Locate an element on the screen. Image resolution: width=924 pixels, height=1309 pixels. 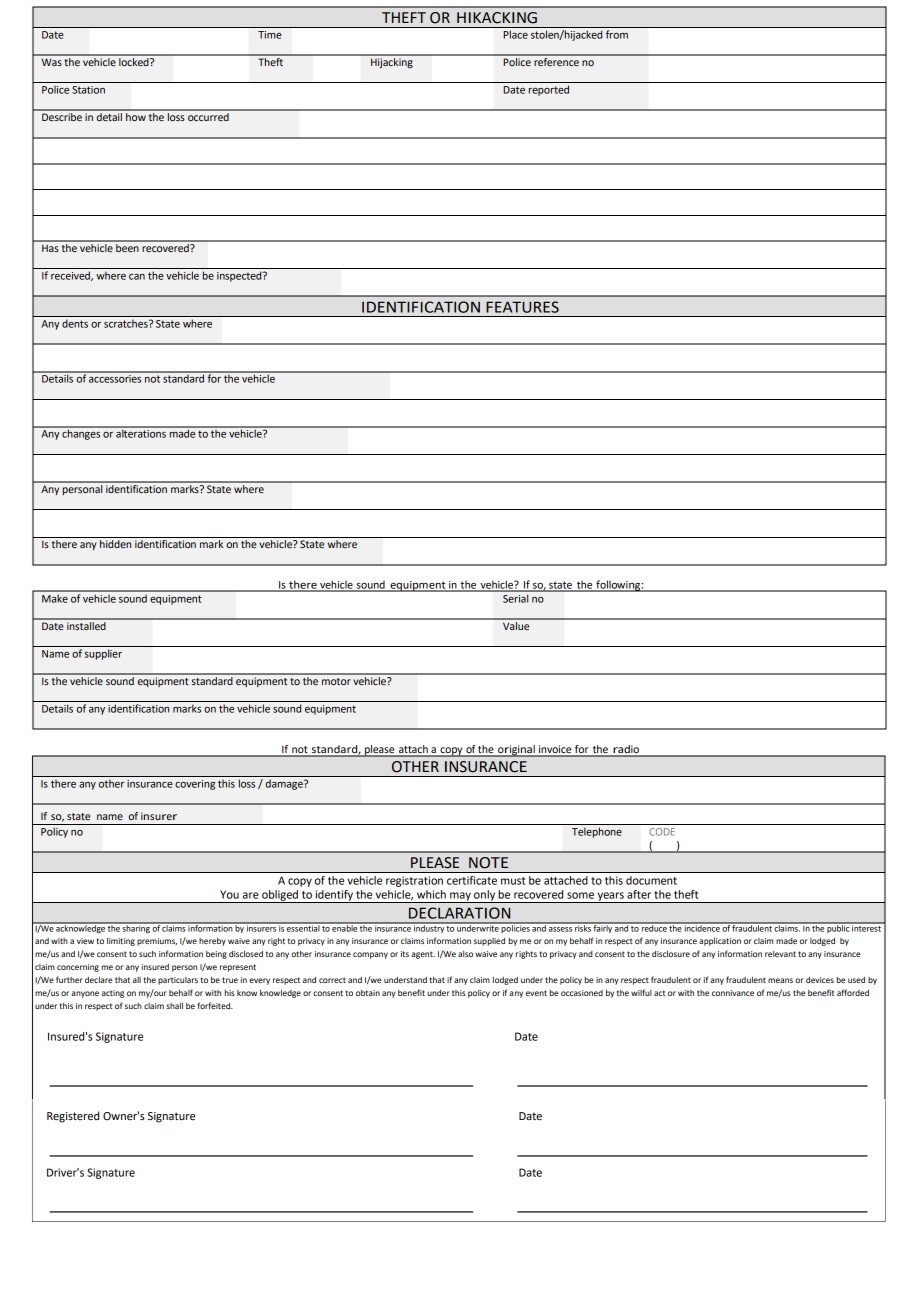
Value is located at coordinates (516, 624).
